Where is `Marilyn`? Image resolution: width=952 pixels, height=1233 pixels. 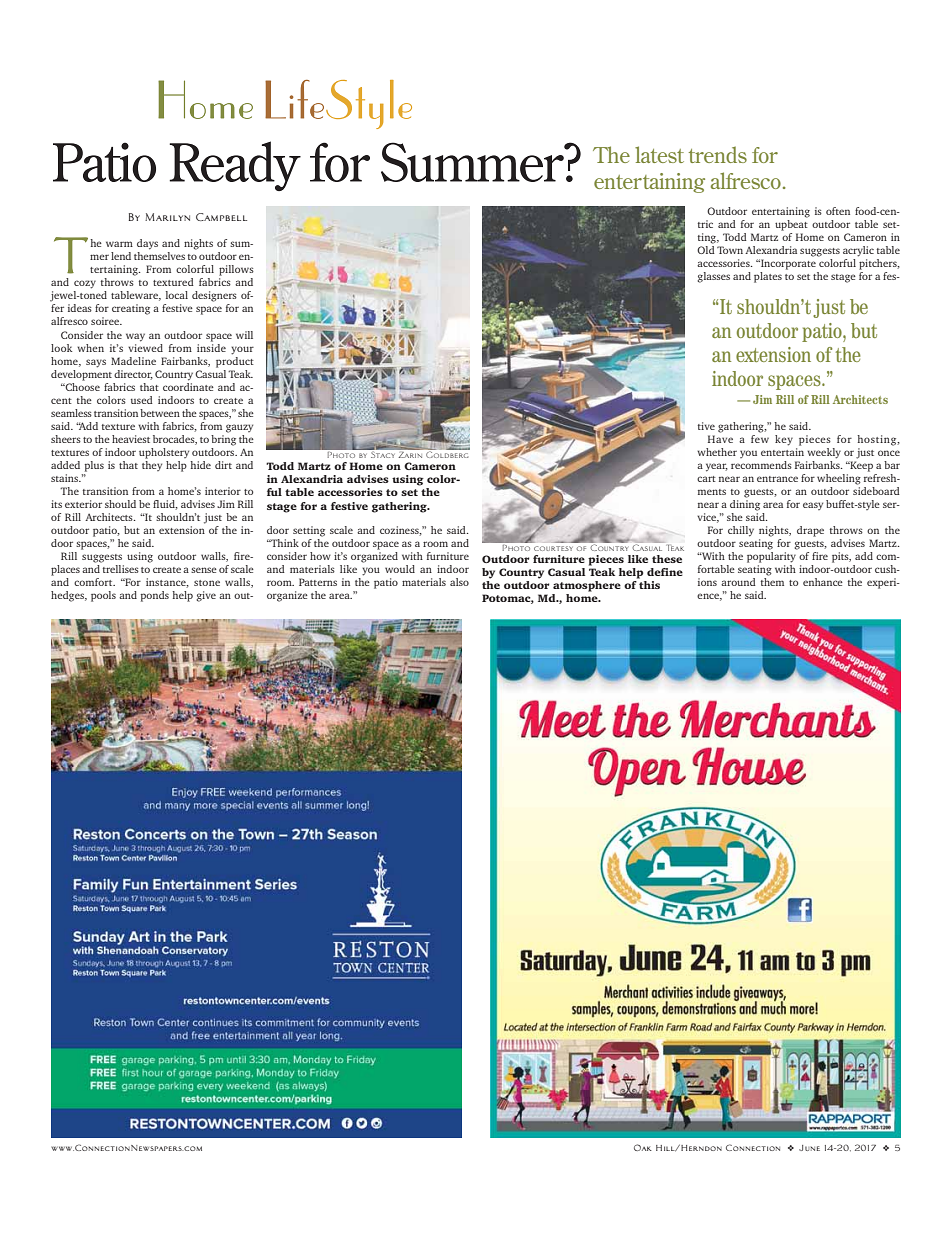 Marilyn is located at coordinates (167, 217).
